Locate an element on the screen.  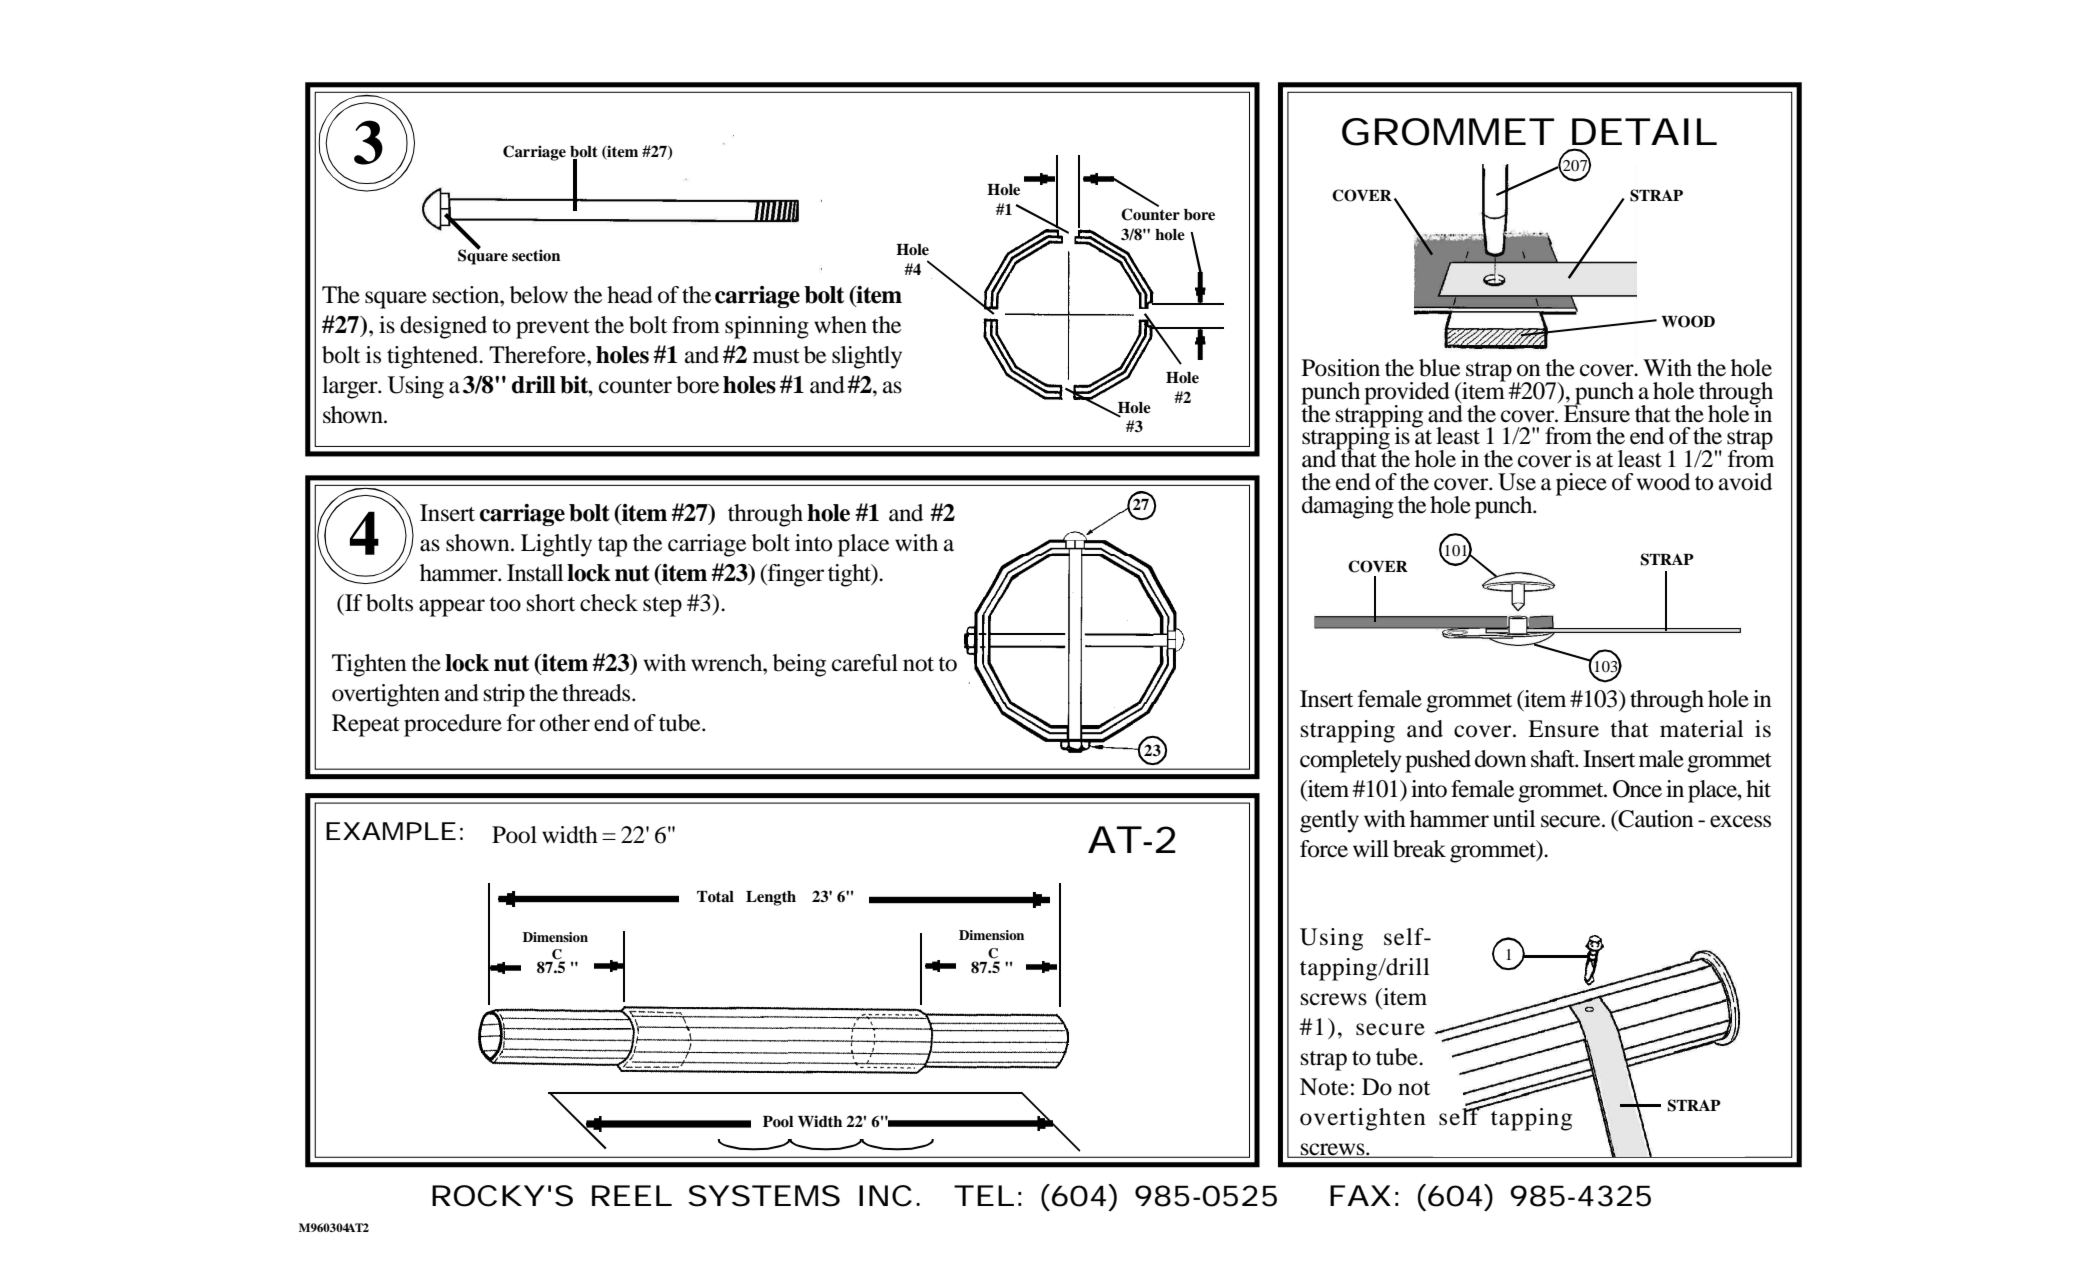
DETAIL is located at coordinates (1644, 131).
